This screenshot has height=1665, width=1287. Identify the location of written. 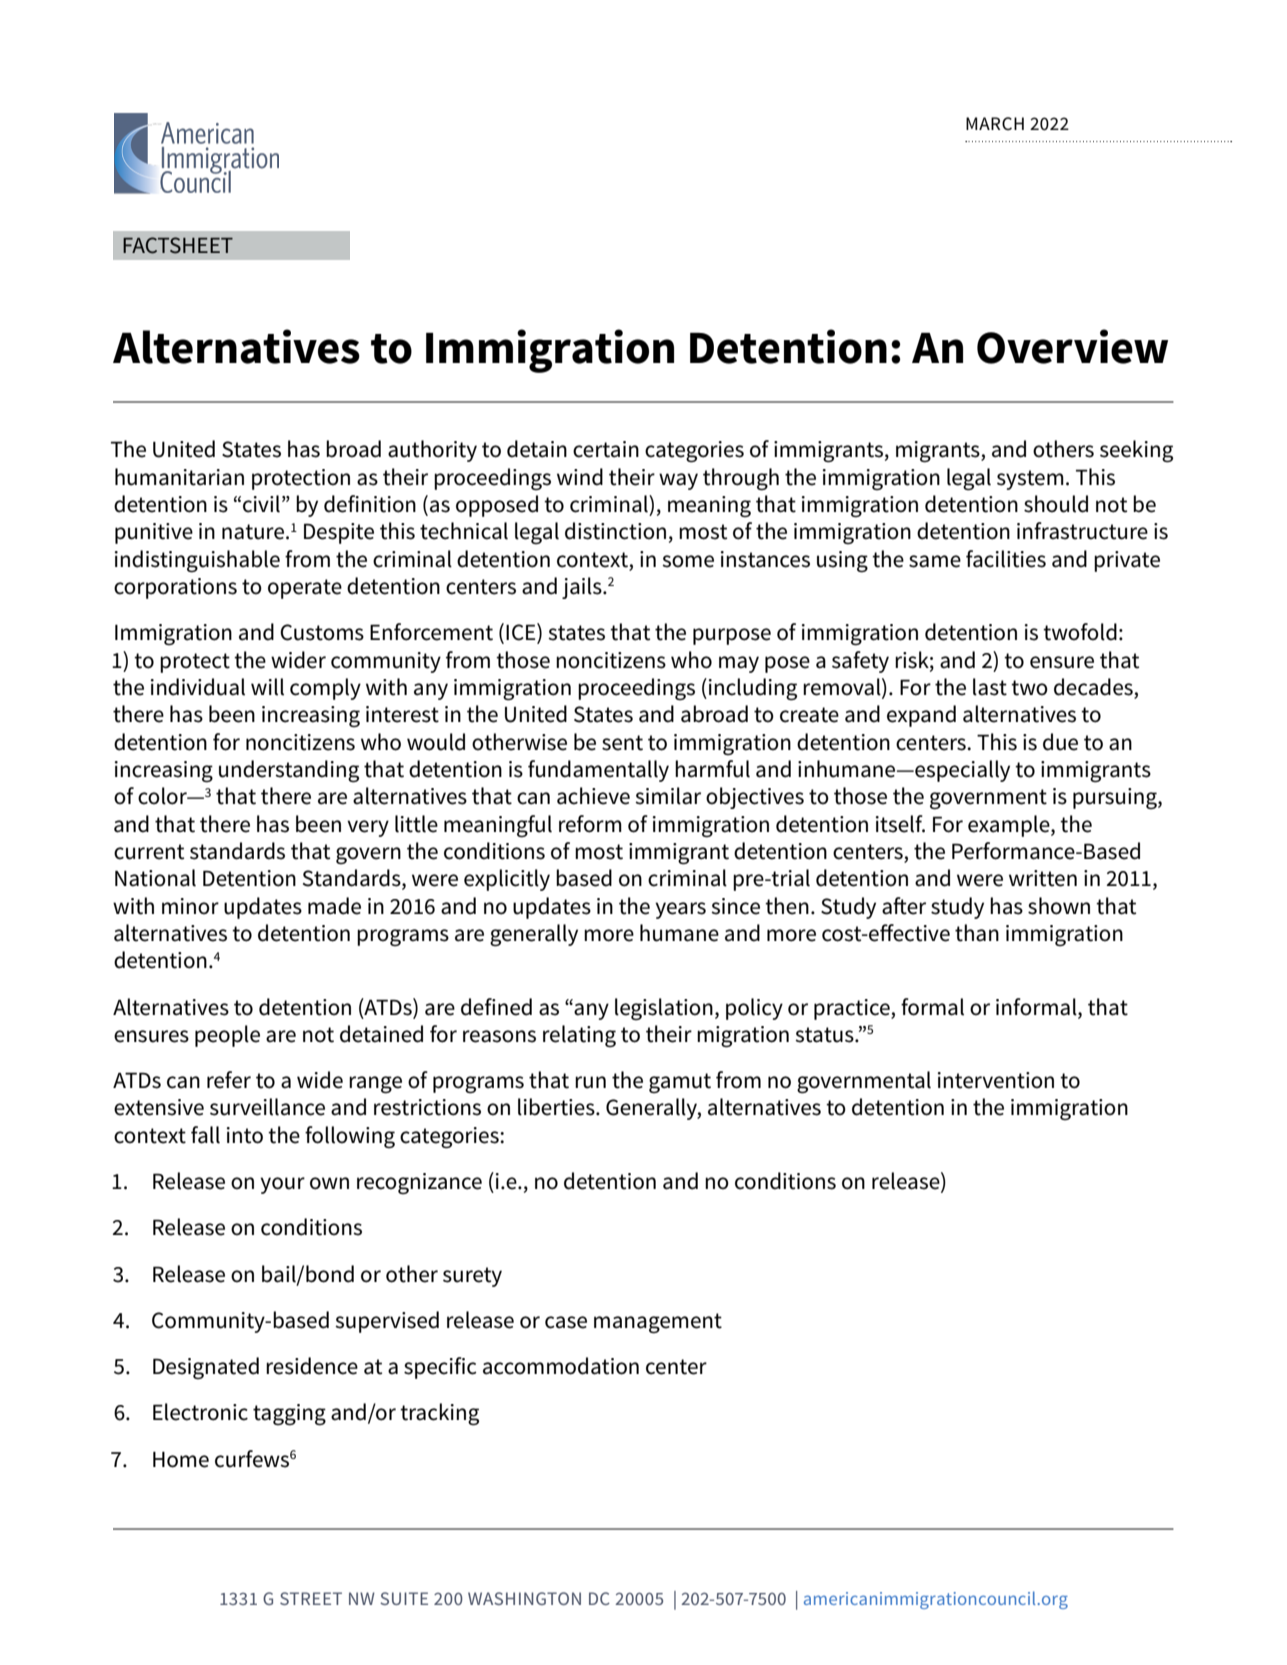
(1043, 878).
